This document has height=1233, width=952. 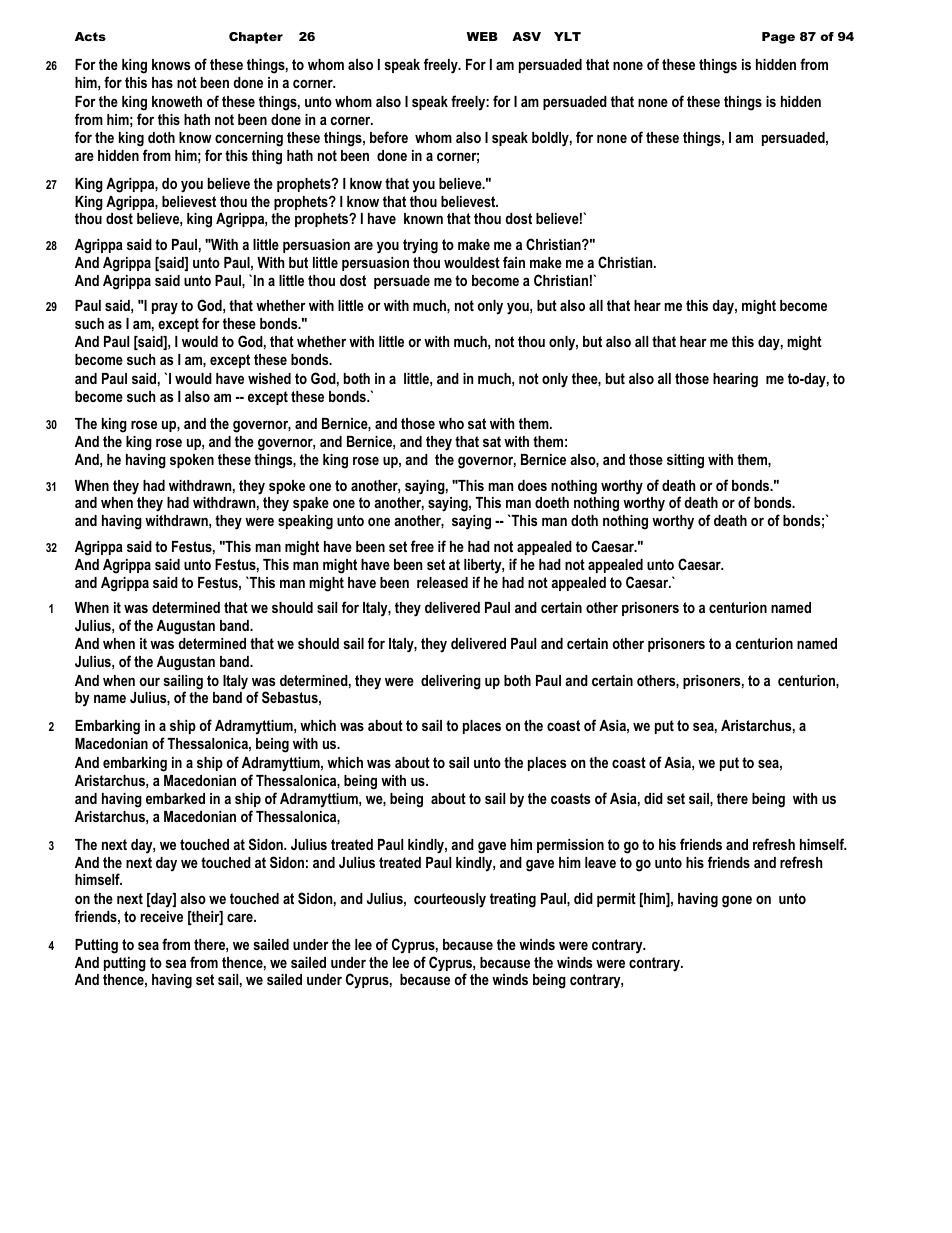 I want to click on does, so click(x=532, y=485).
